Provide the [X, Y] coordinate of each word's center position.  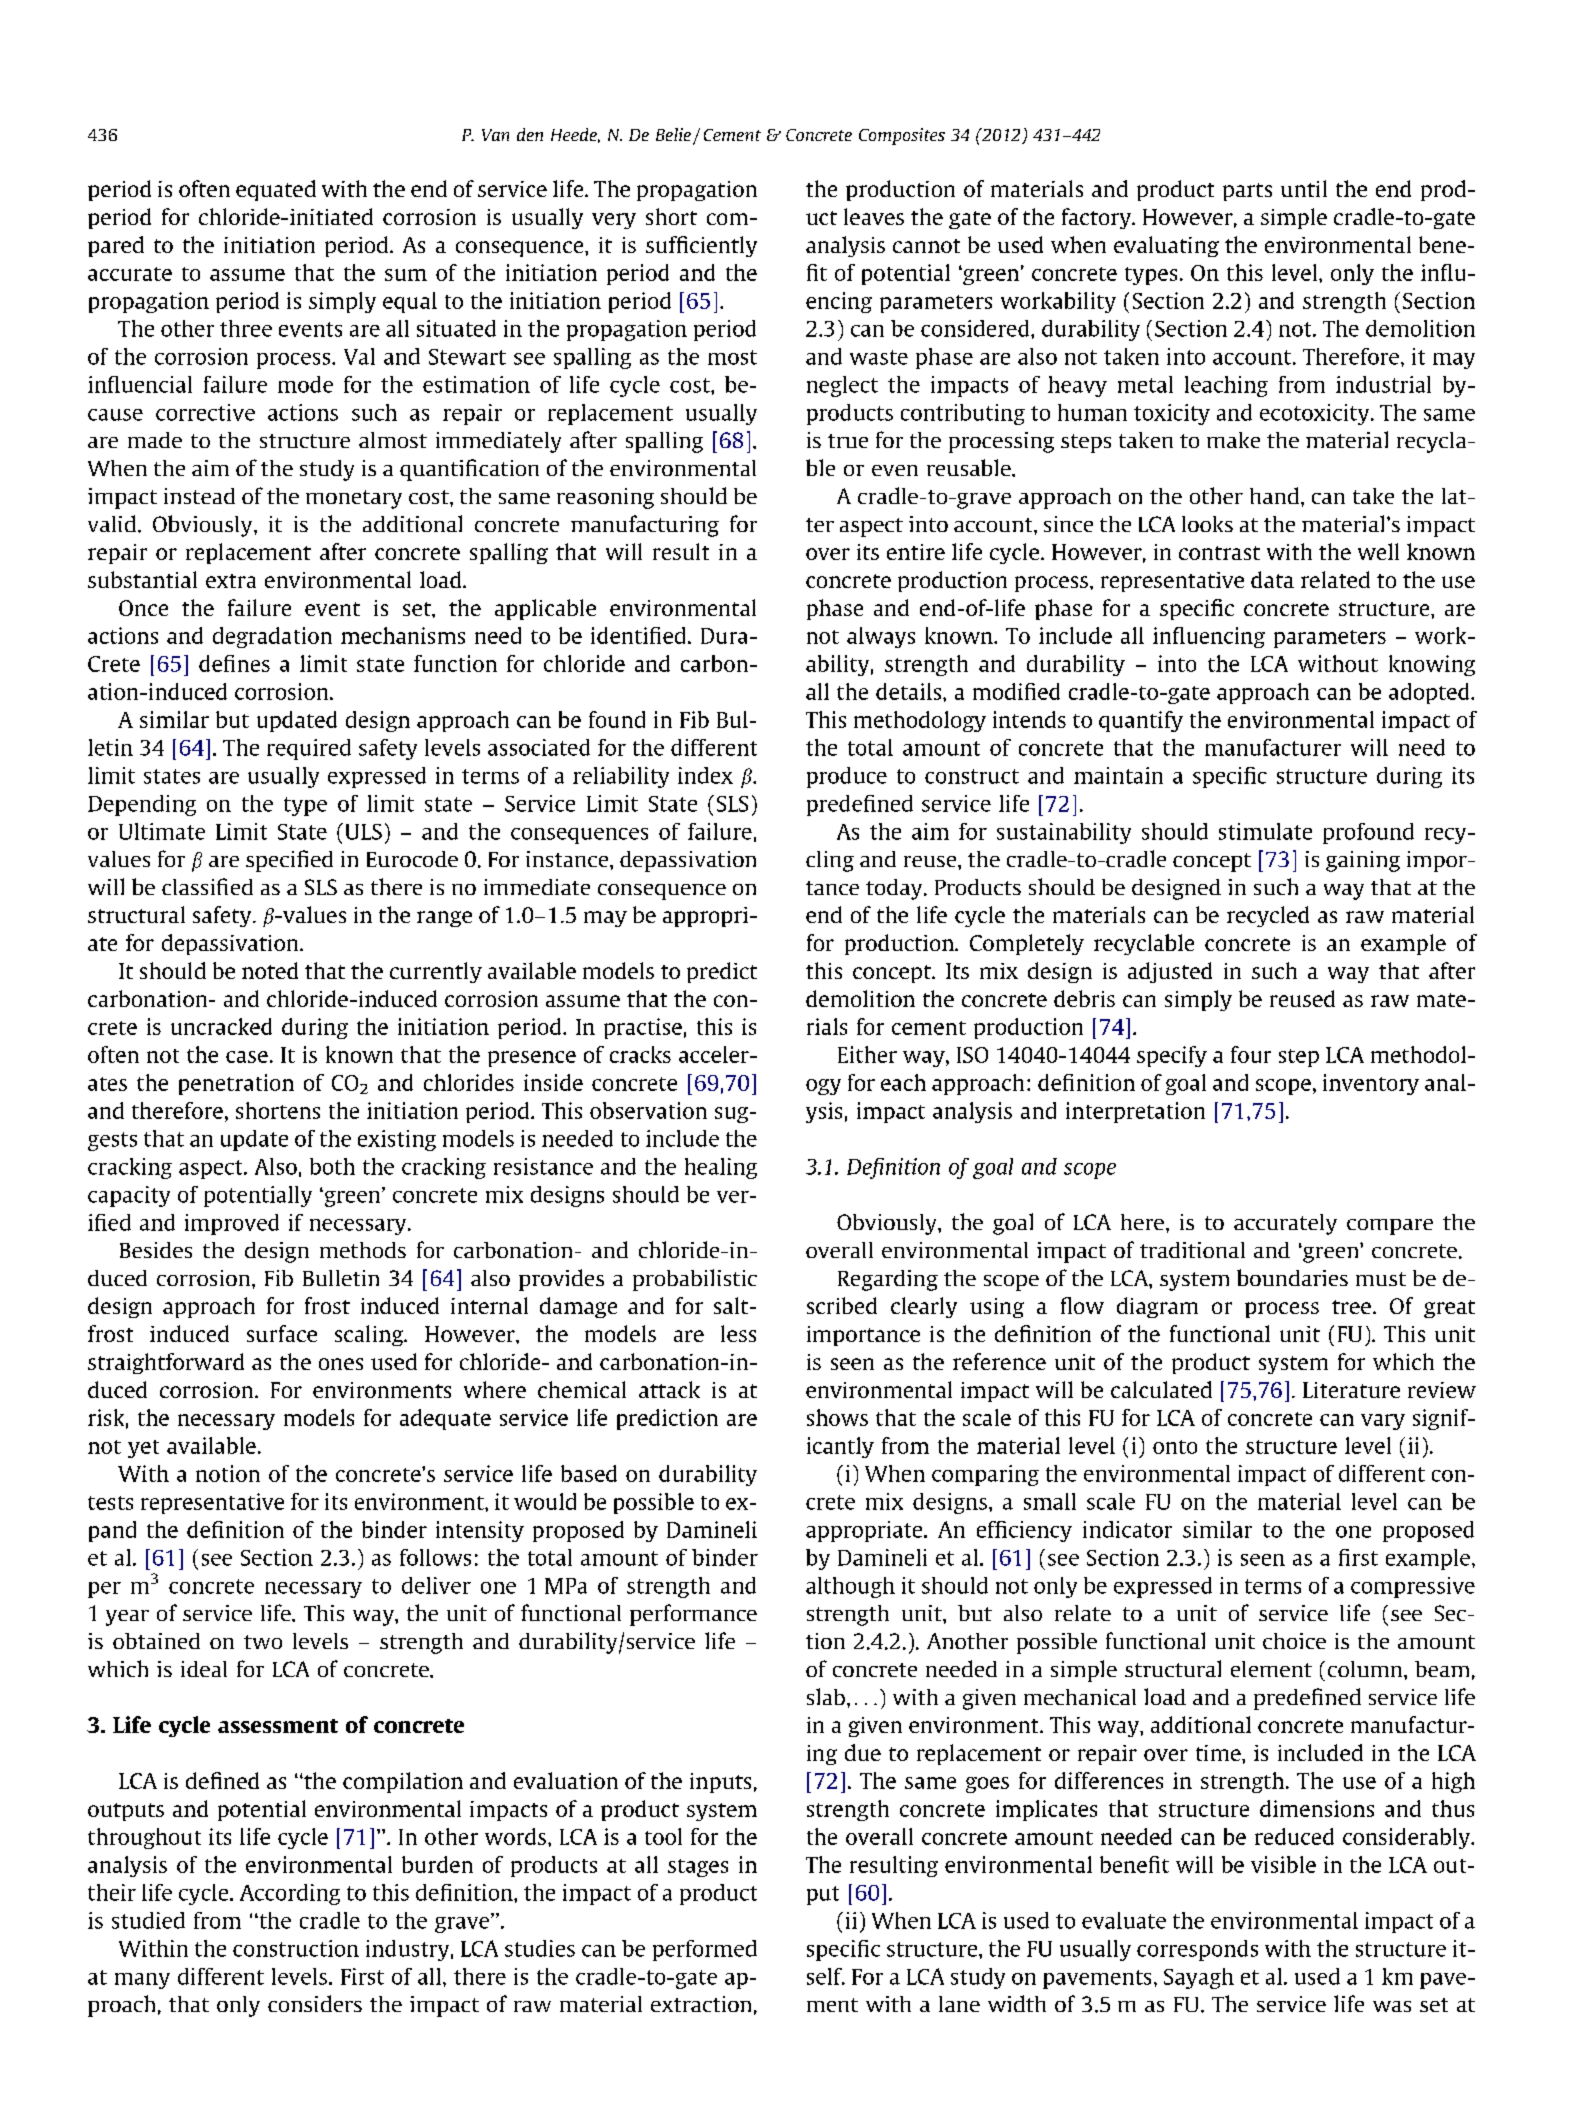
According [290, 1894]
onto [1175, 1447]
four [1251, 1054]
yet [143, 1449]
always [881, 637]
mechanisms [403, 635]
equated [276, 190]
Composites [902, 136]
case [247, 1057]
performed [705, 1950]
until [1304, 188]
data [1272, 579]
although [850, 1587]
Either [867, 1054]
